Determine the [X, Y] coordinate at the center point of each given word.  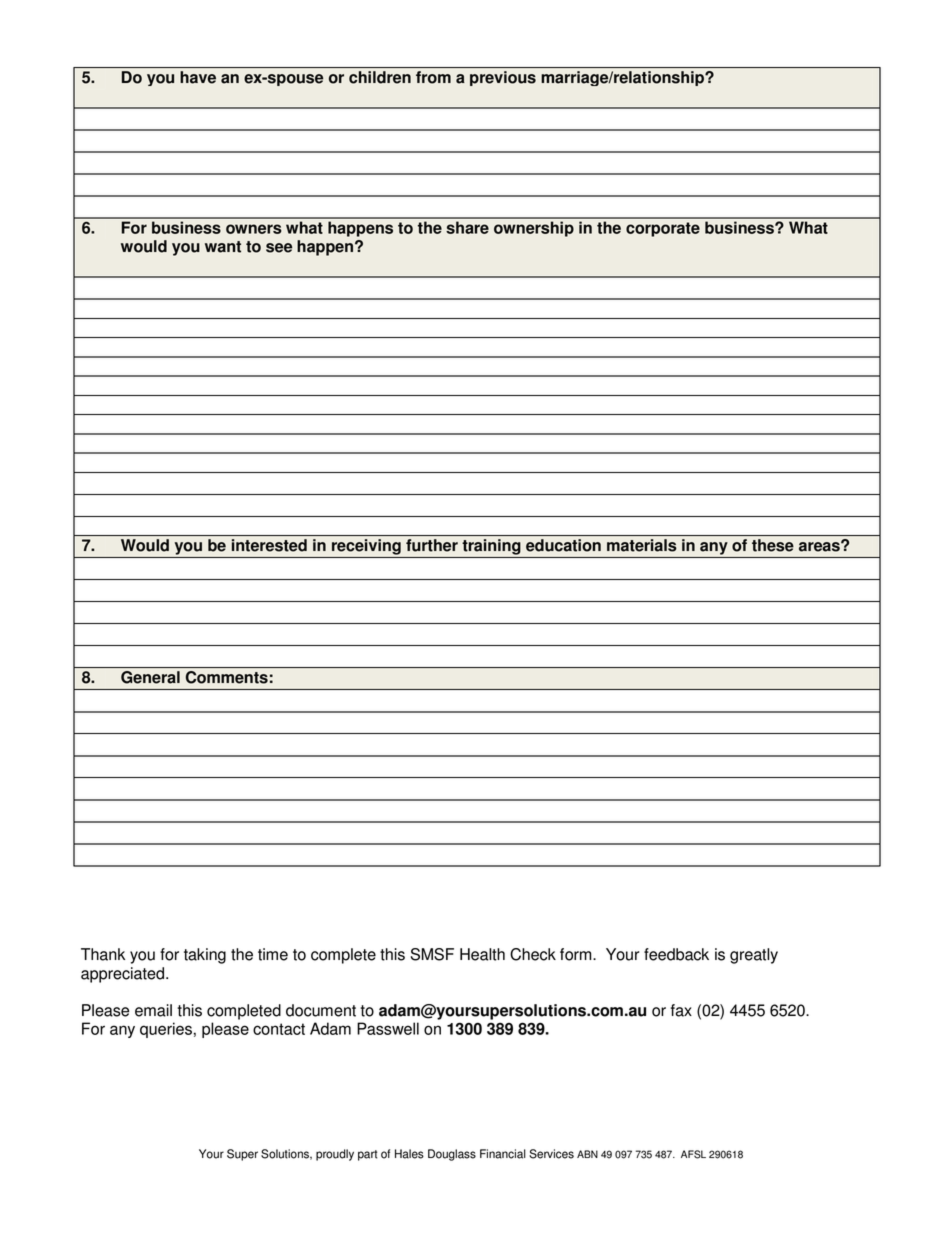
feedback [676, 954]
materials [642, 545]
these [773, 545]
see [279, 248]
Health [482, 954]
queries [166, 1030]
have [198, 77]
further [432, 545]
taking [205, 956]
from [433, 77]
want [223, 247]
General [150, 677]
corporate [663, 229]
